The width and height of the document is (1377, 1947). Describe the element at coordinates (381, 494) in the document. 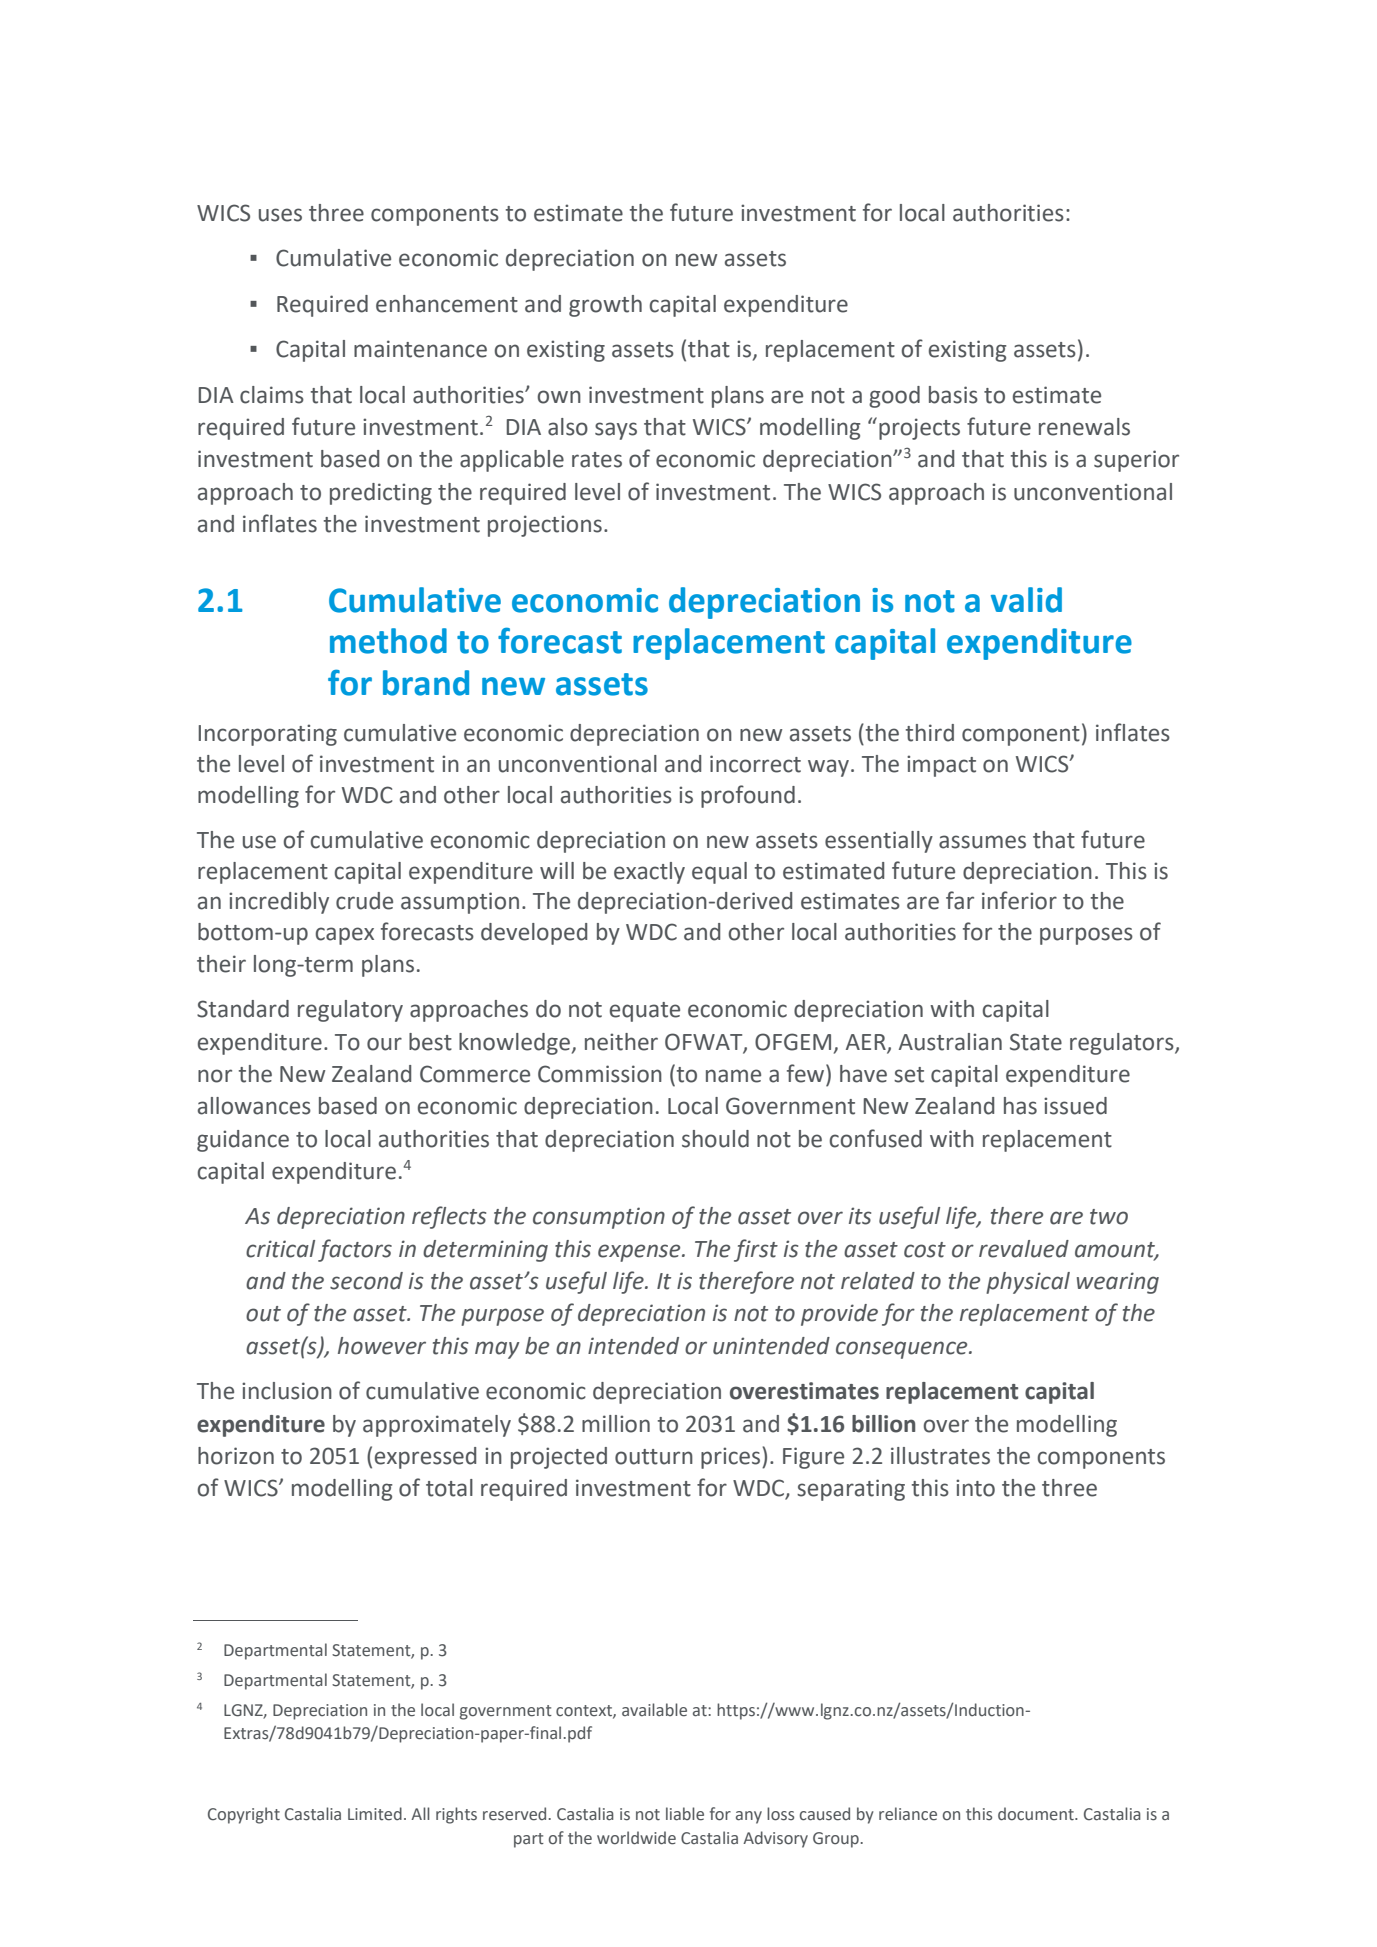

I see `predicting` at that location.
